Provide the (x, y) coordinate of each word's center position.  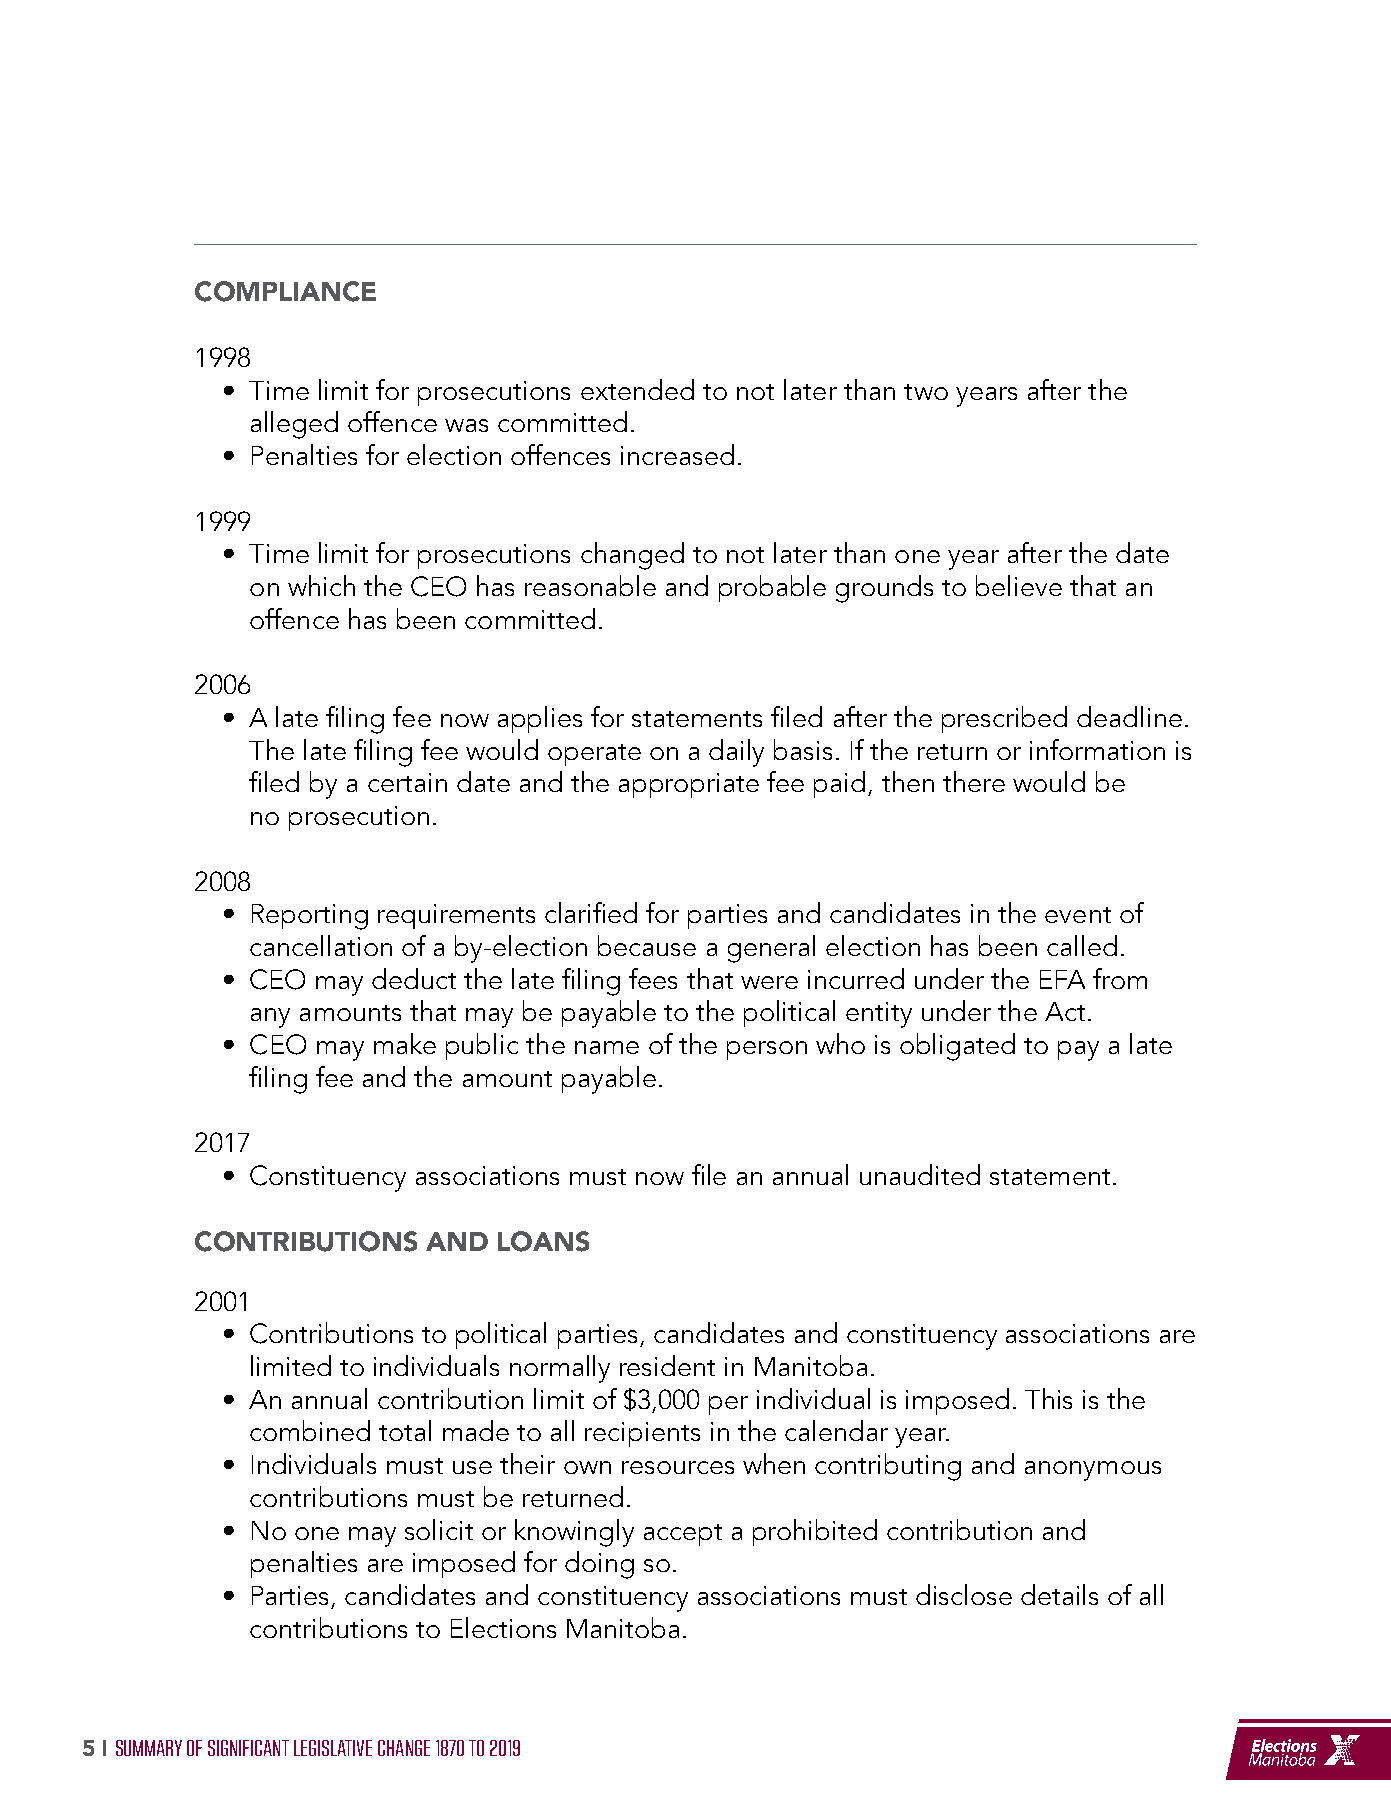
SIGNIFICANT (248, 1748)
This (1048, 1398)
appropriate (689, 785)
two (926, 392)
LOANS (543, 1241)
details (1059, 1594)
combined (310, 1430)
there (974, 781)
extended (637, 389)
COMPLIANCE (285, 291)
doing (599, 1565)
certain (407, 782)
